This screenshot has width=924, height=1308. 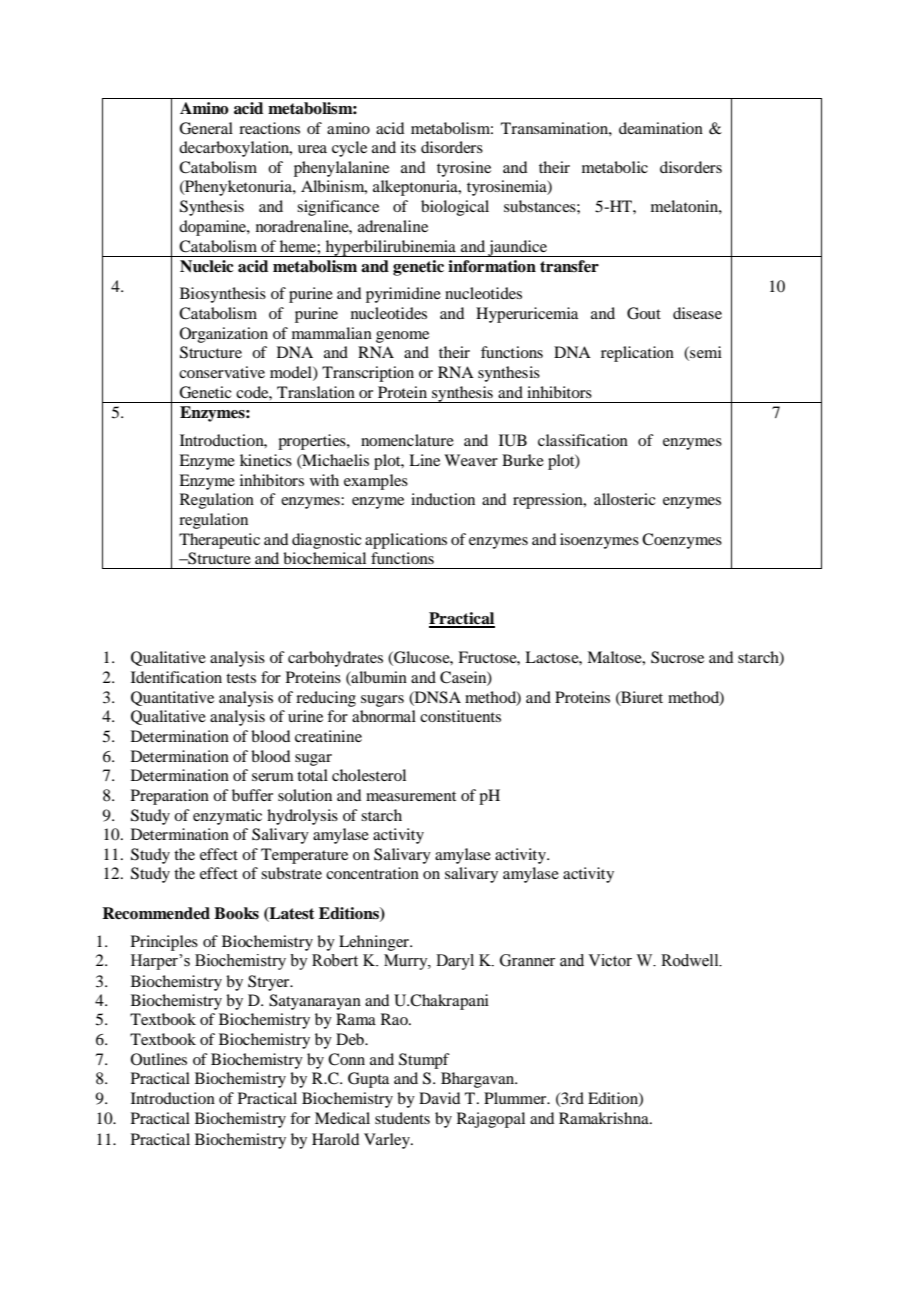 I want to click on Therapeutic, so click(x=219, y=541).
